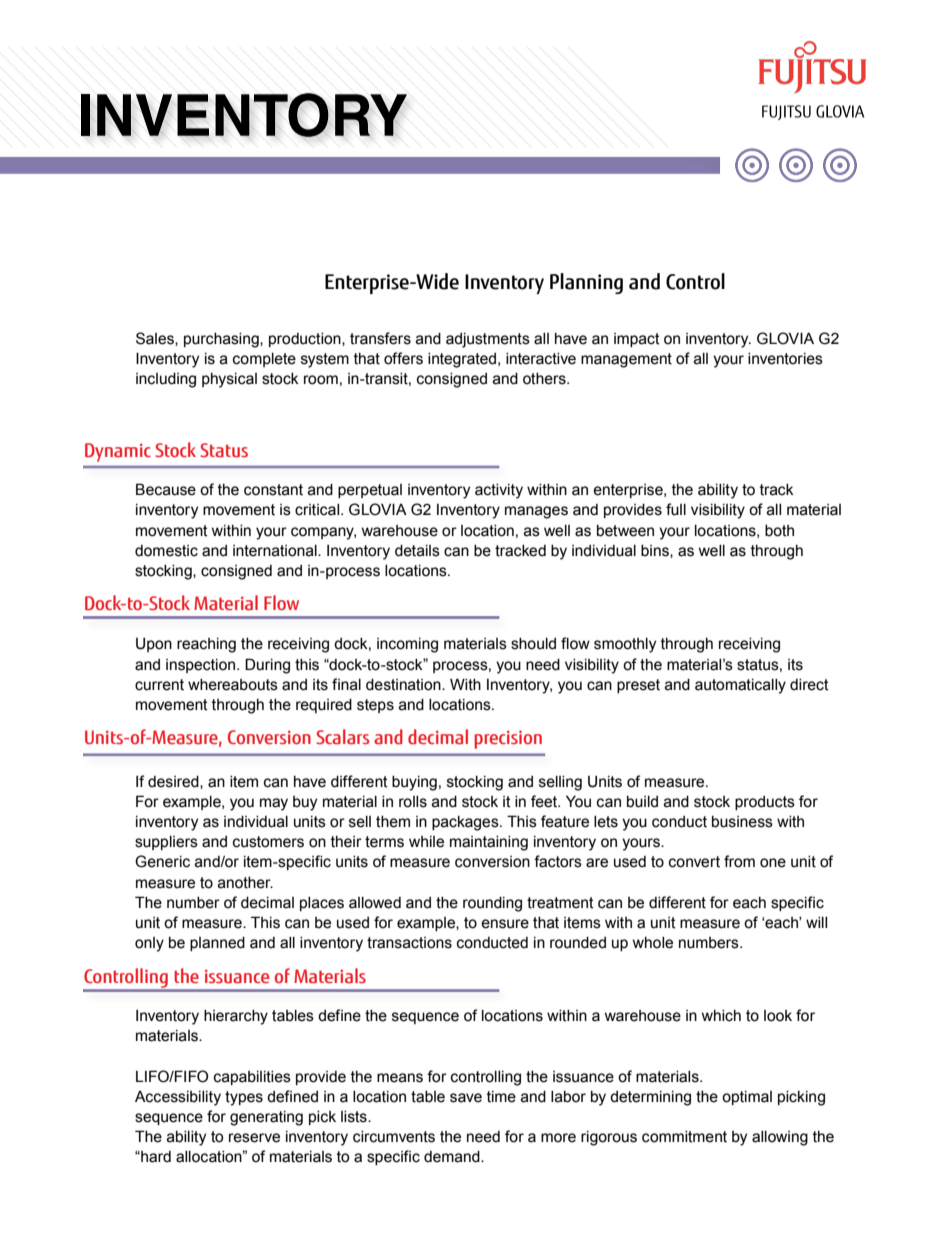 Image resolution: width=952 pixels, height=1233 pixels. I want to click on precision, so click(508, 739).
